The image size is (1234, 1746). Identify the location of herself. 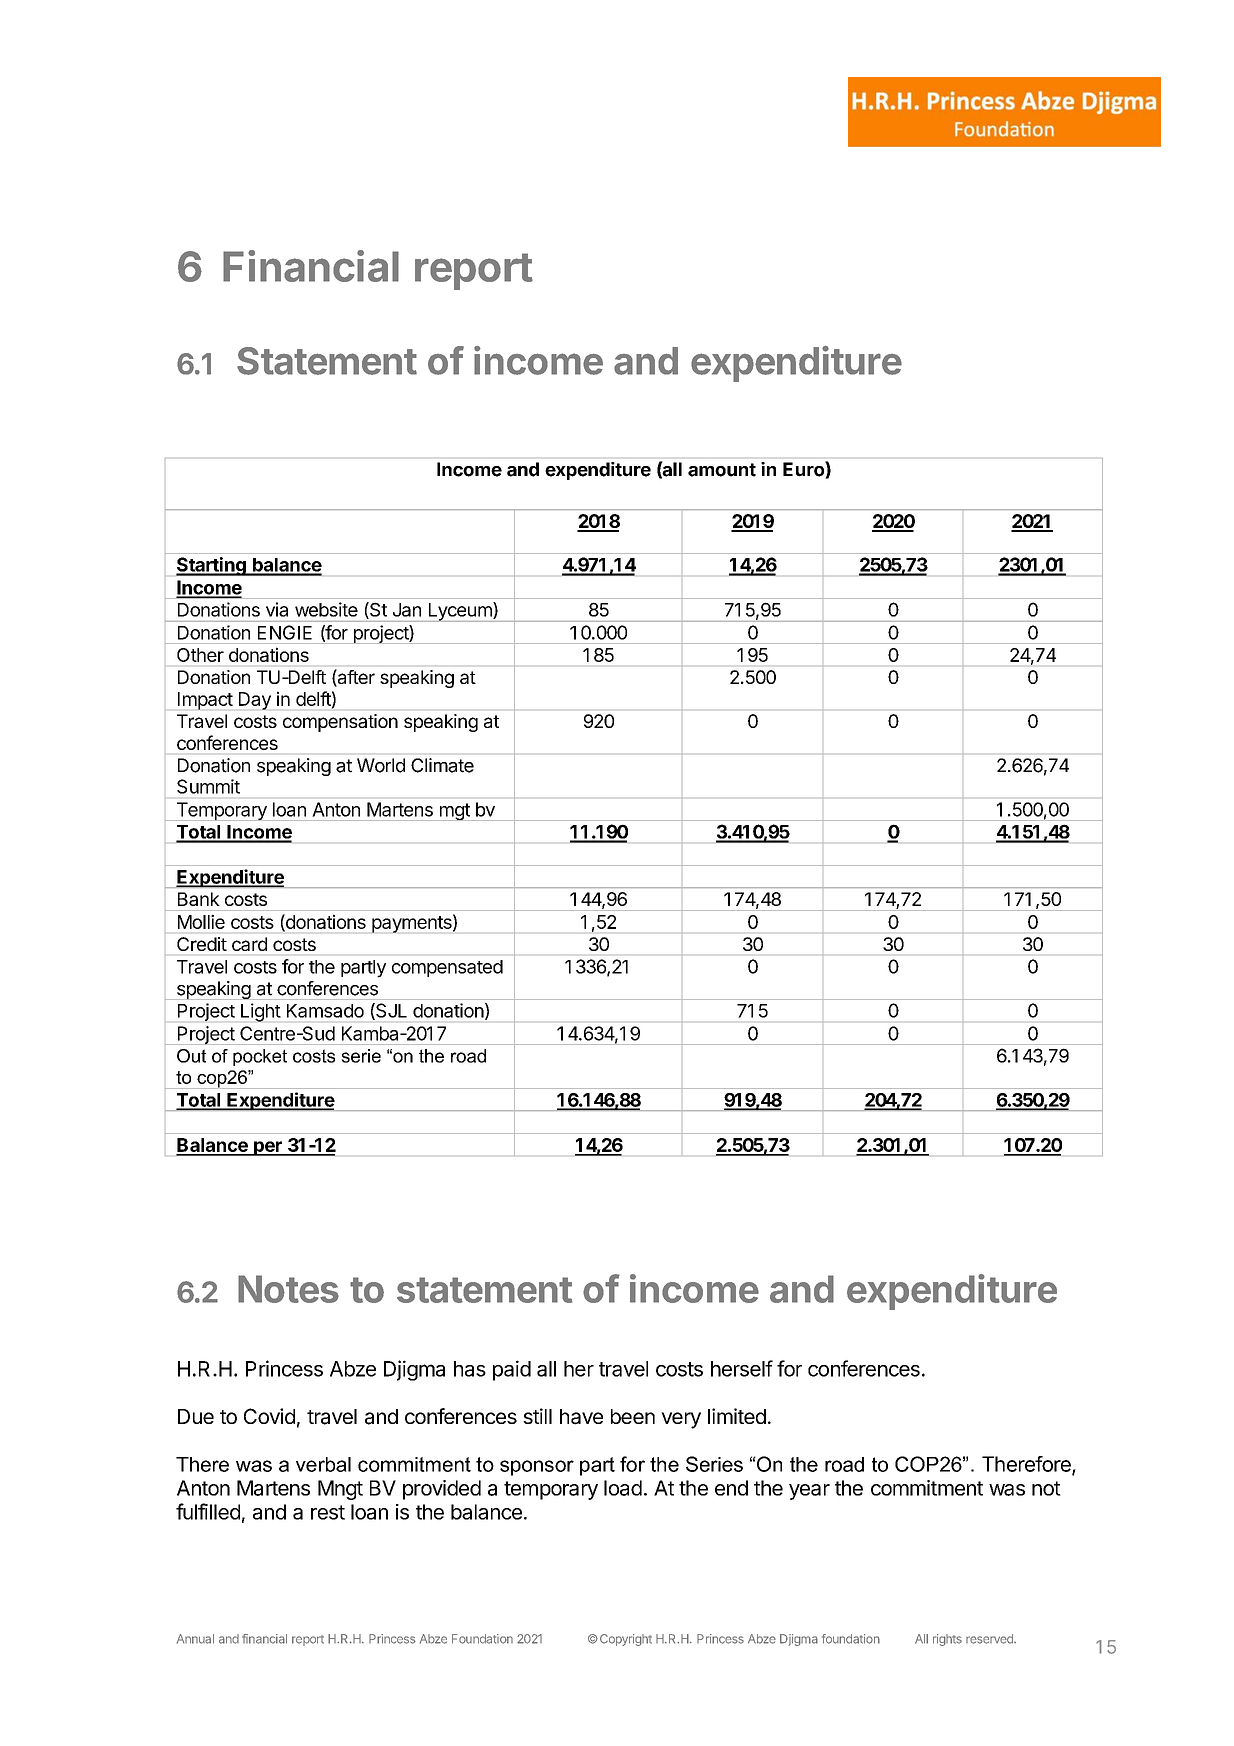
(742, 1368).
